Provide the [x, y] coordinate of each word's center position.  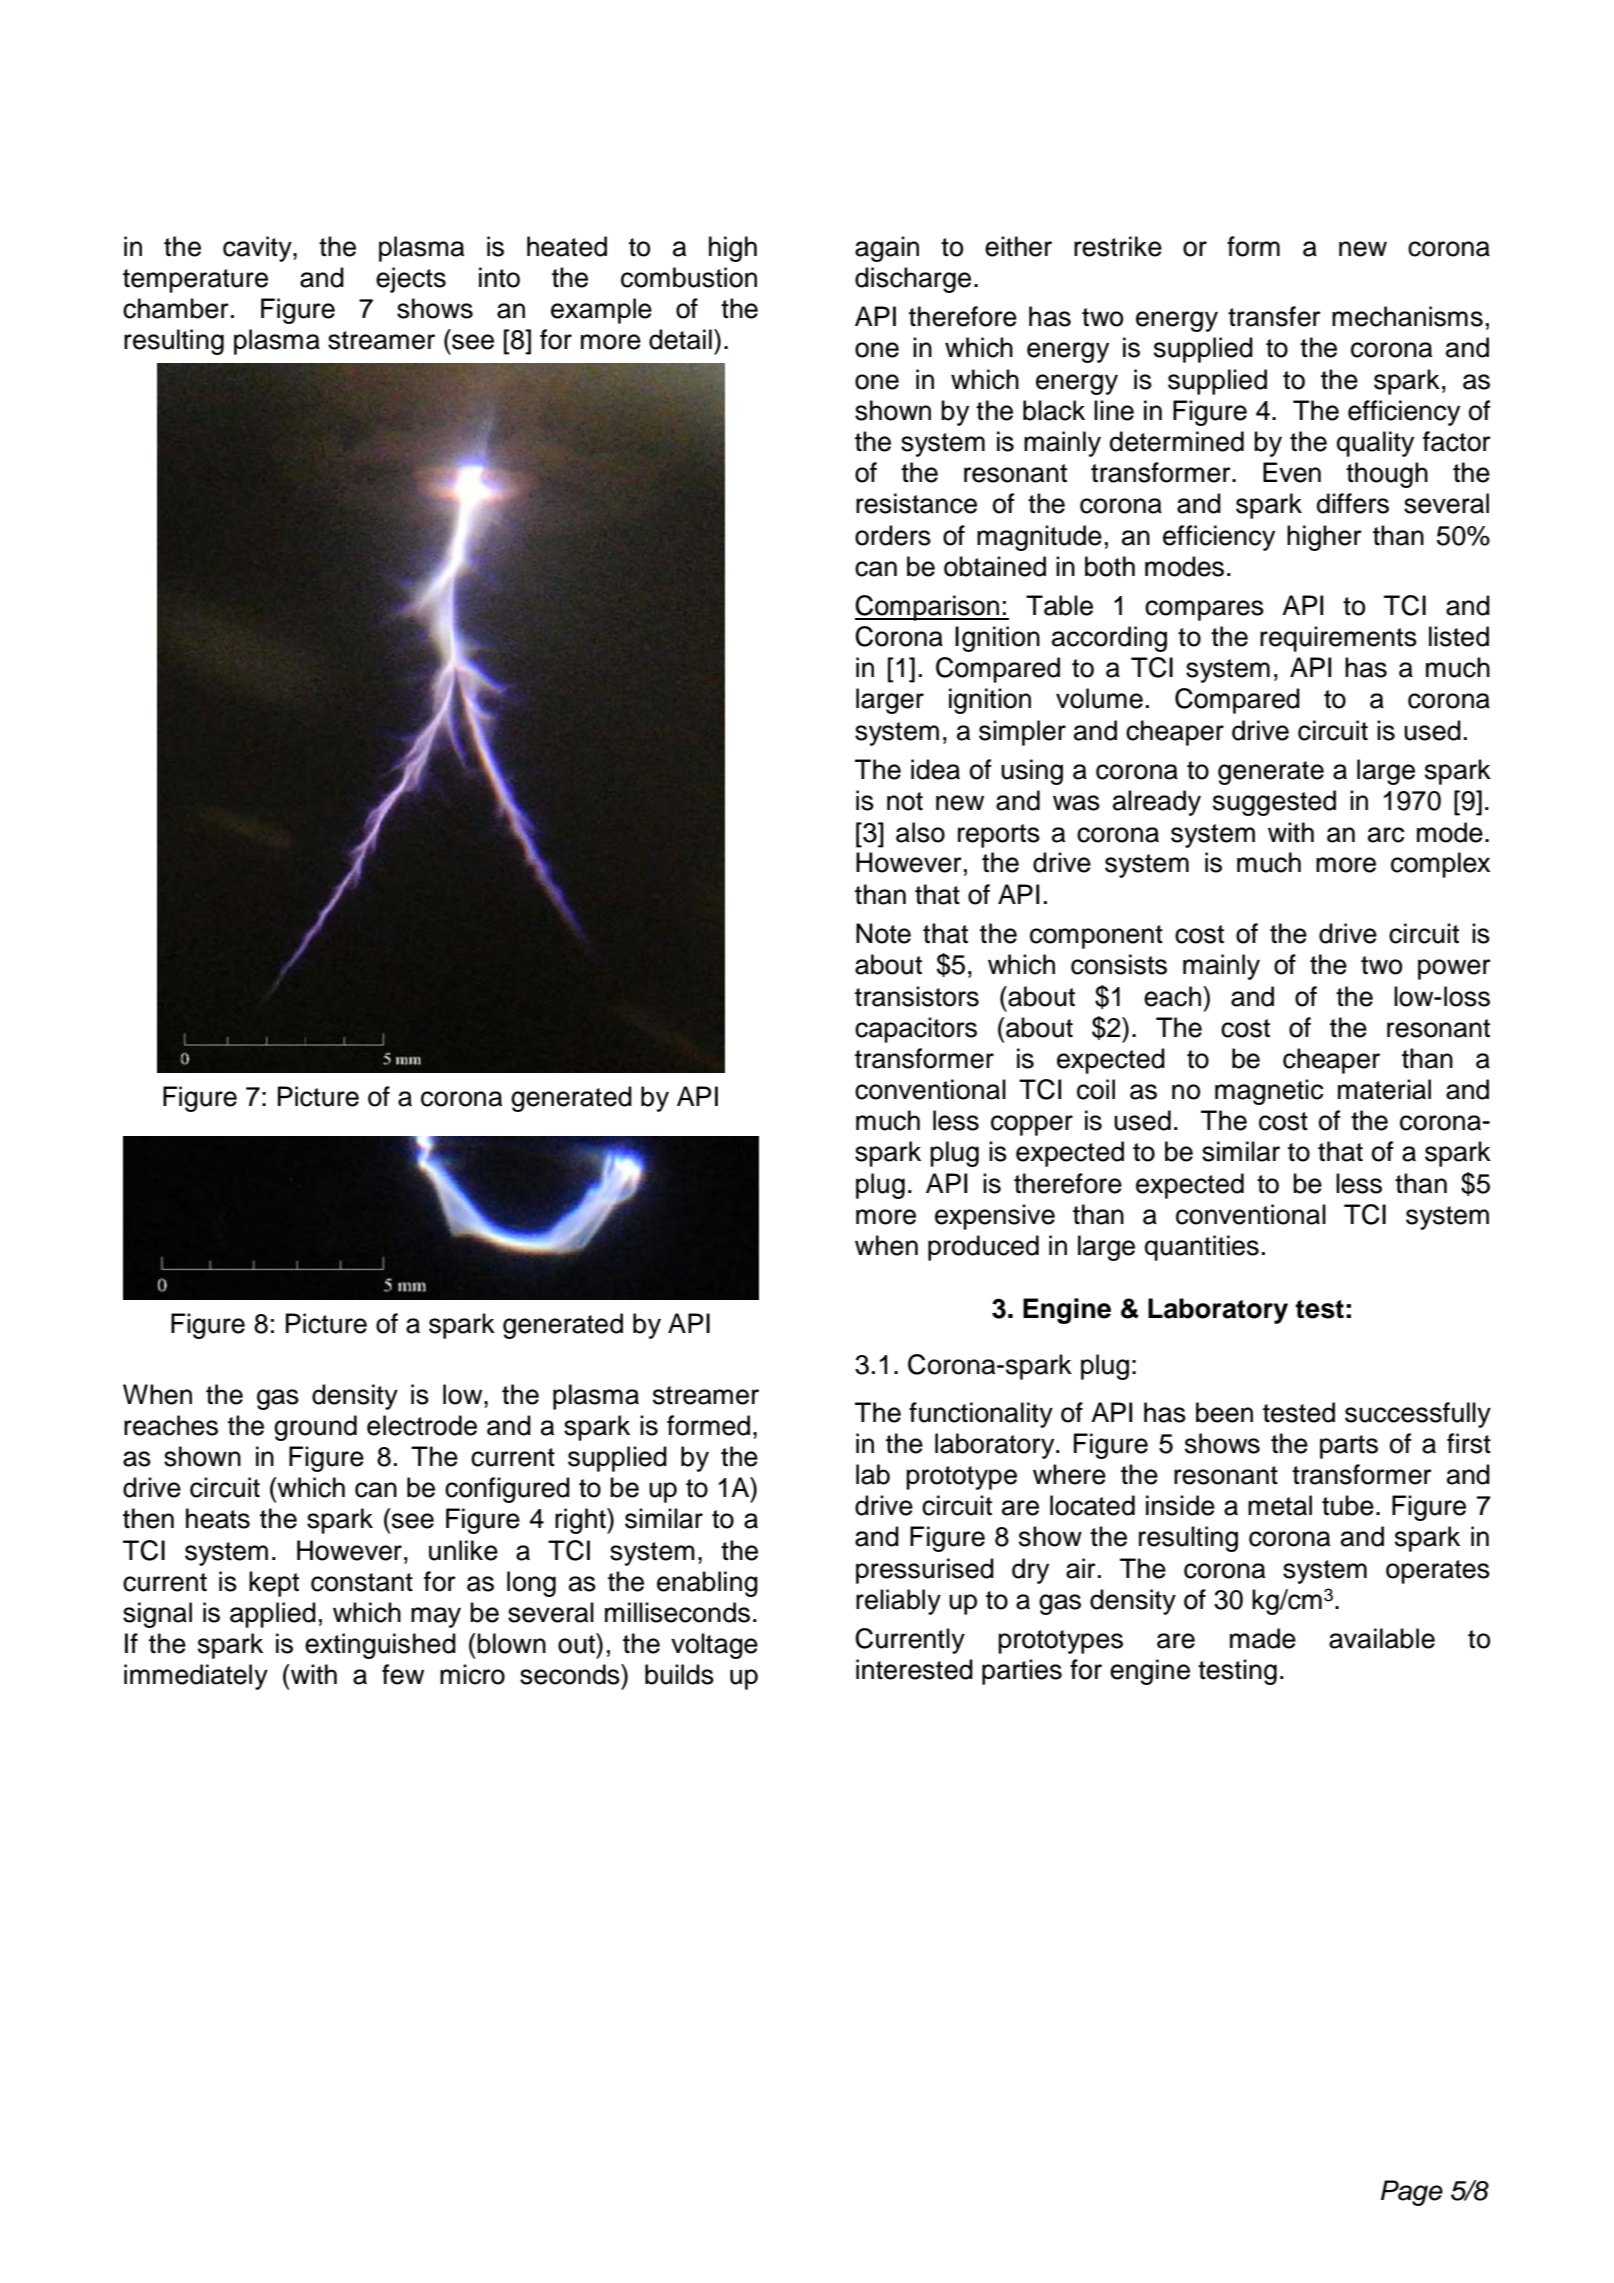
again [887, 249]
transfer [1274, 316]
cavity [258, 249]
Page [1412, 2193]
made [1263, 1638]
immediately [196, 1677]
